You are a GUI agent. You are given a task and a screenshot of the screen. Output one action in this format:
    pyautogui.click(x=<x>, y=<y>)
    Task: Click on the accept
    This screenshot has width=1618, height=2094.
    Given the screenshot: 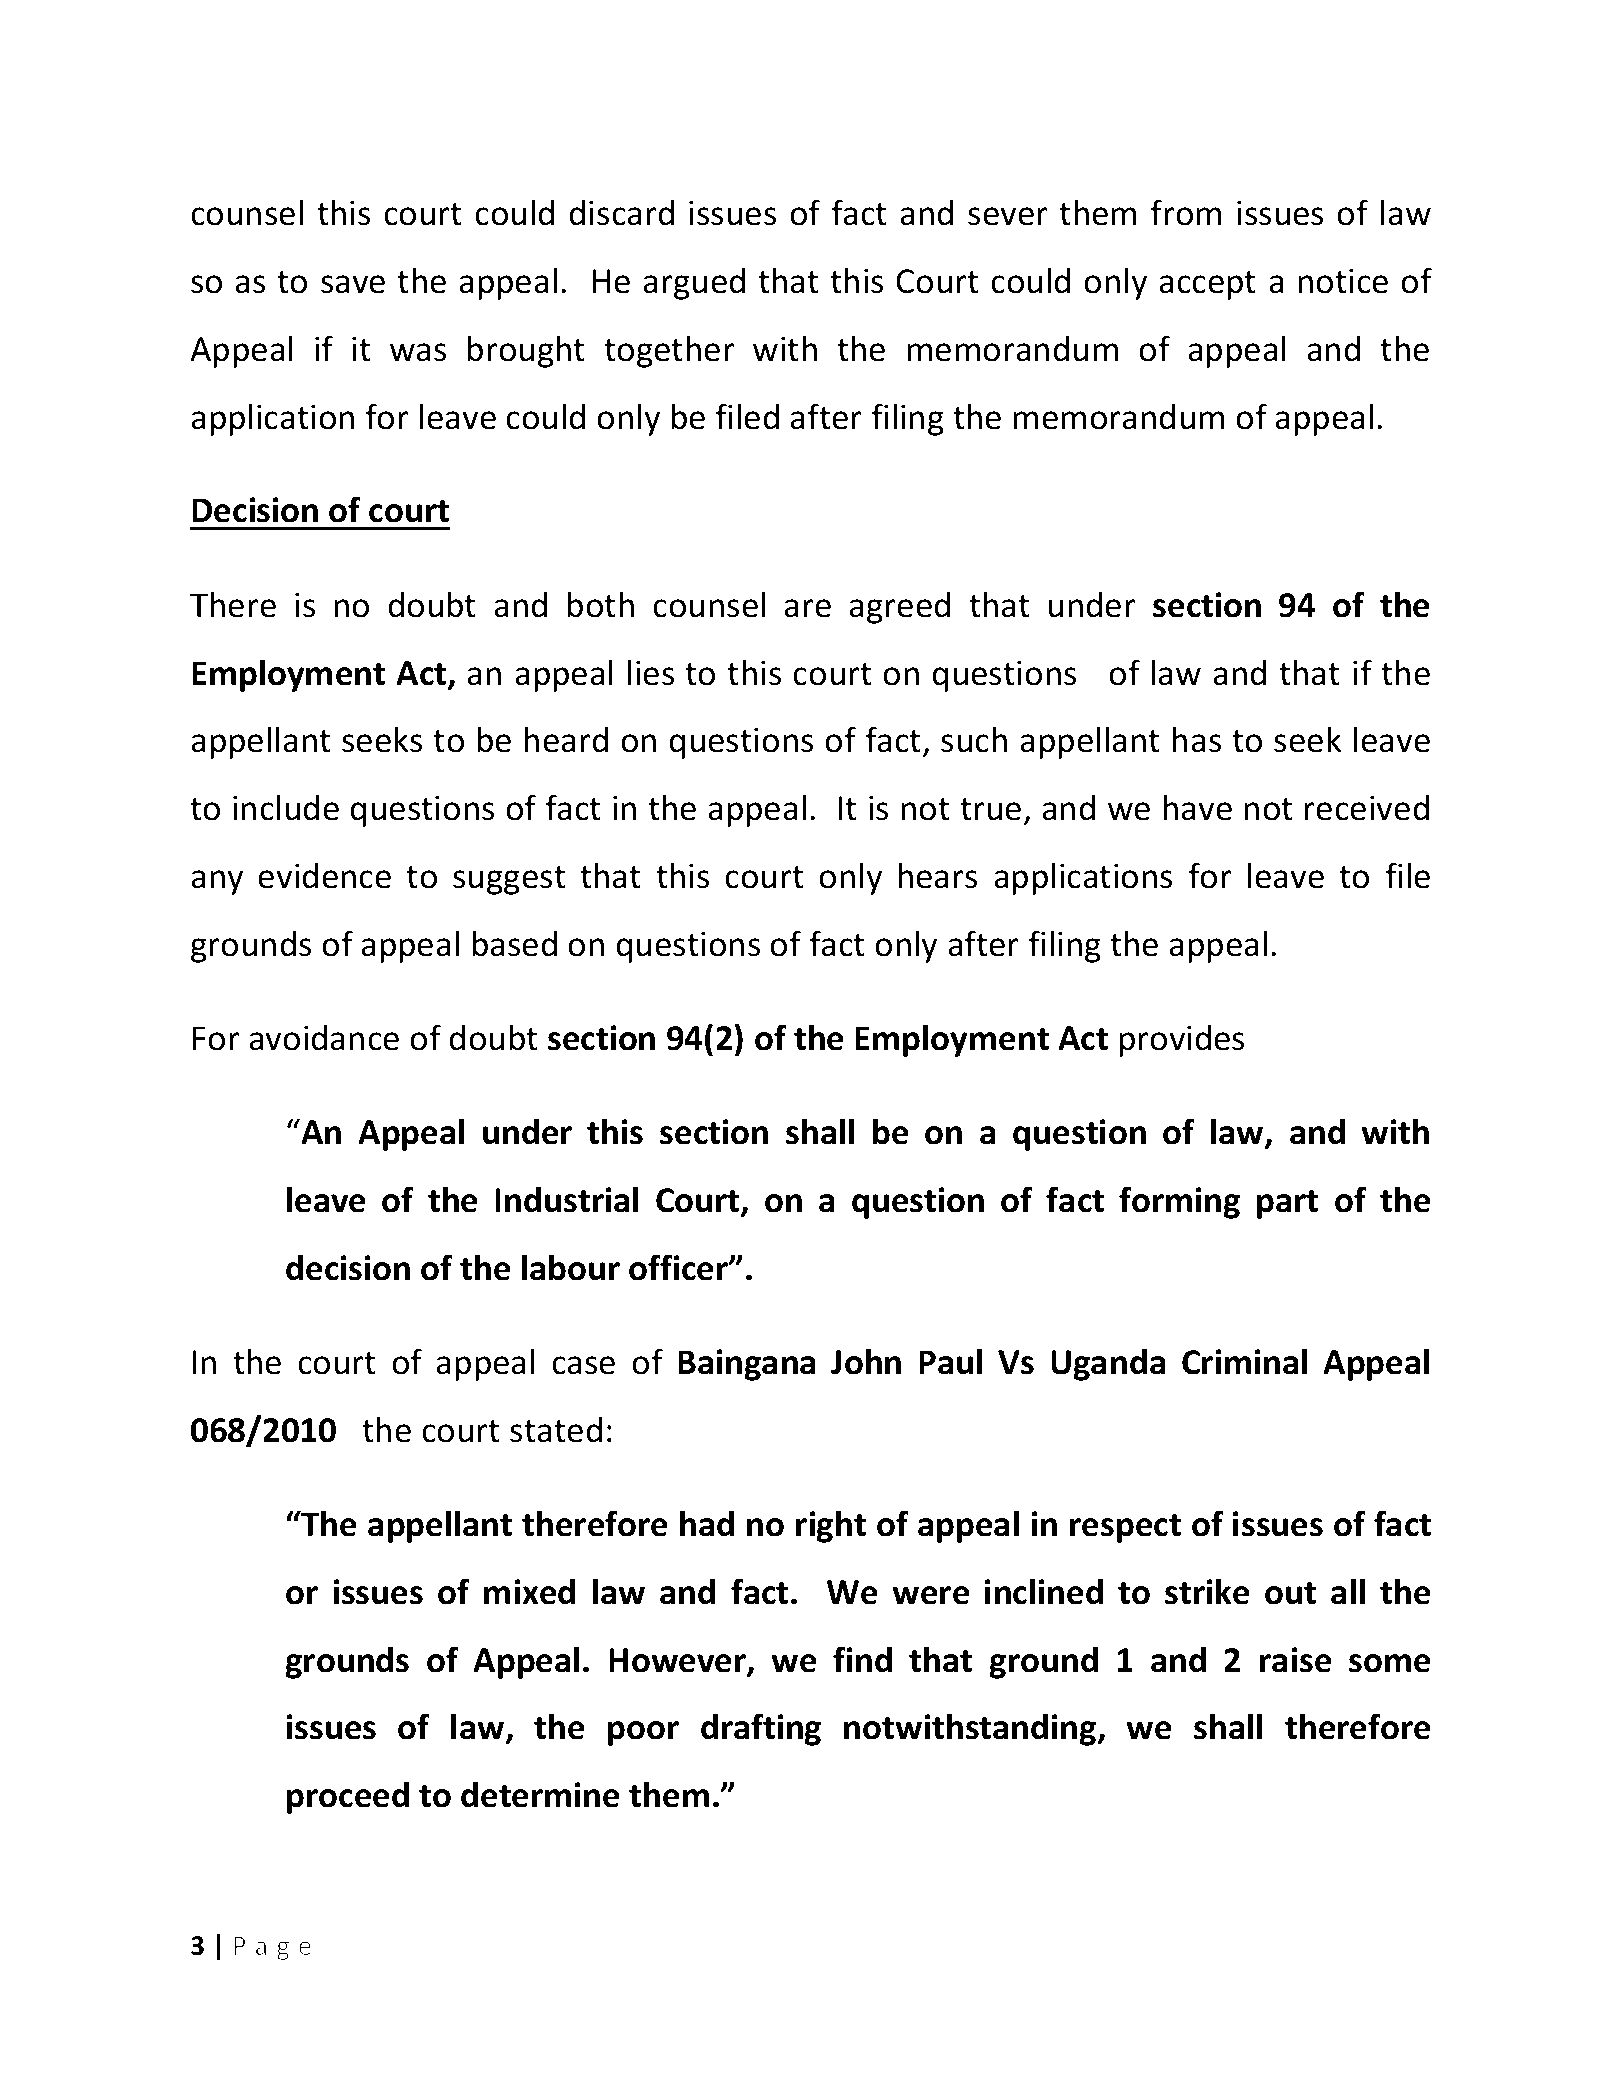 What is the action you would take?
    pyautogui.click(x=1207, y=285)
